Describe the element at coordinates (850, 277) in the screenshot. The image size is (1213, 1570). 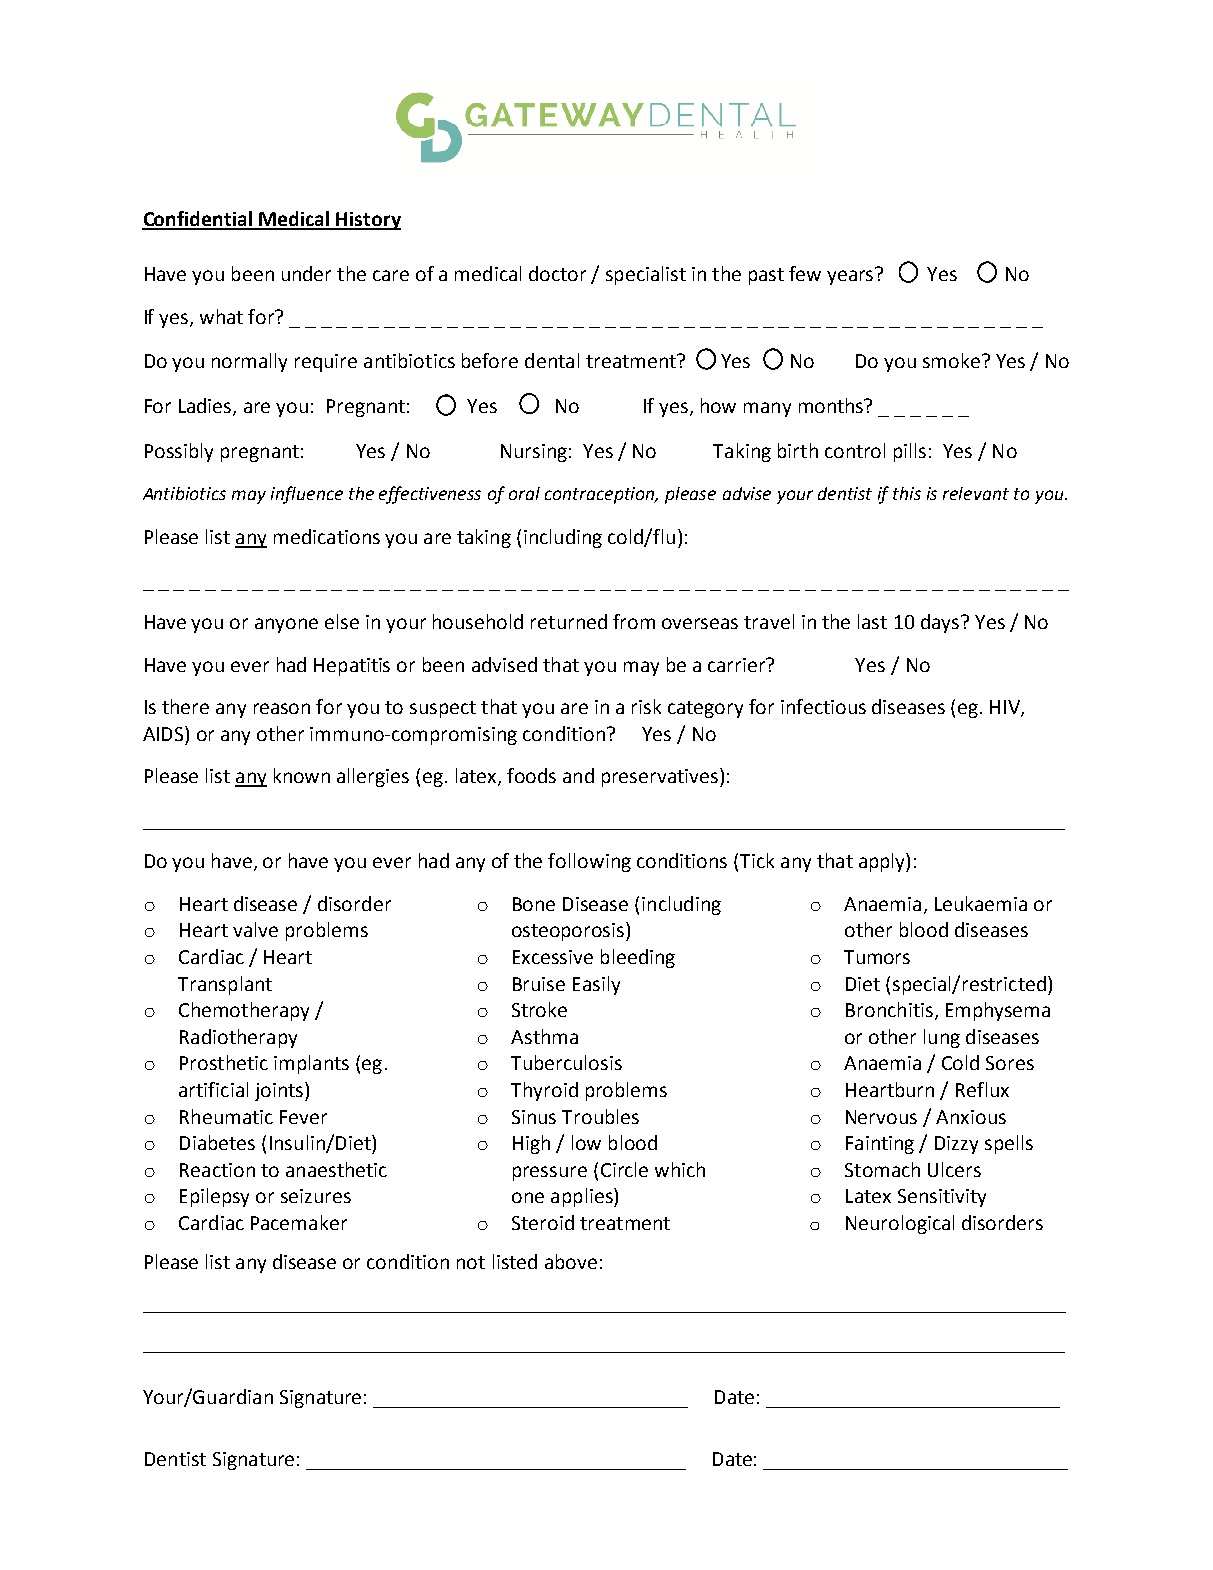
I see `years` at that location.
